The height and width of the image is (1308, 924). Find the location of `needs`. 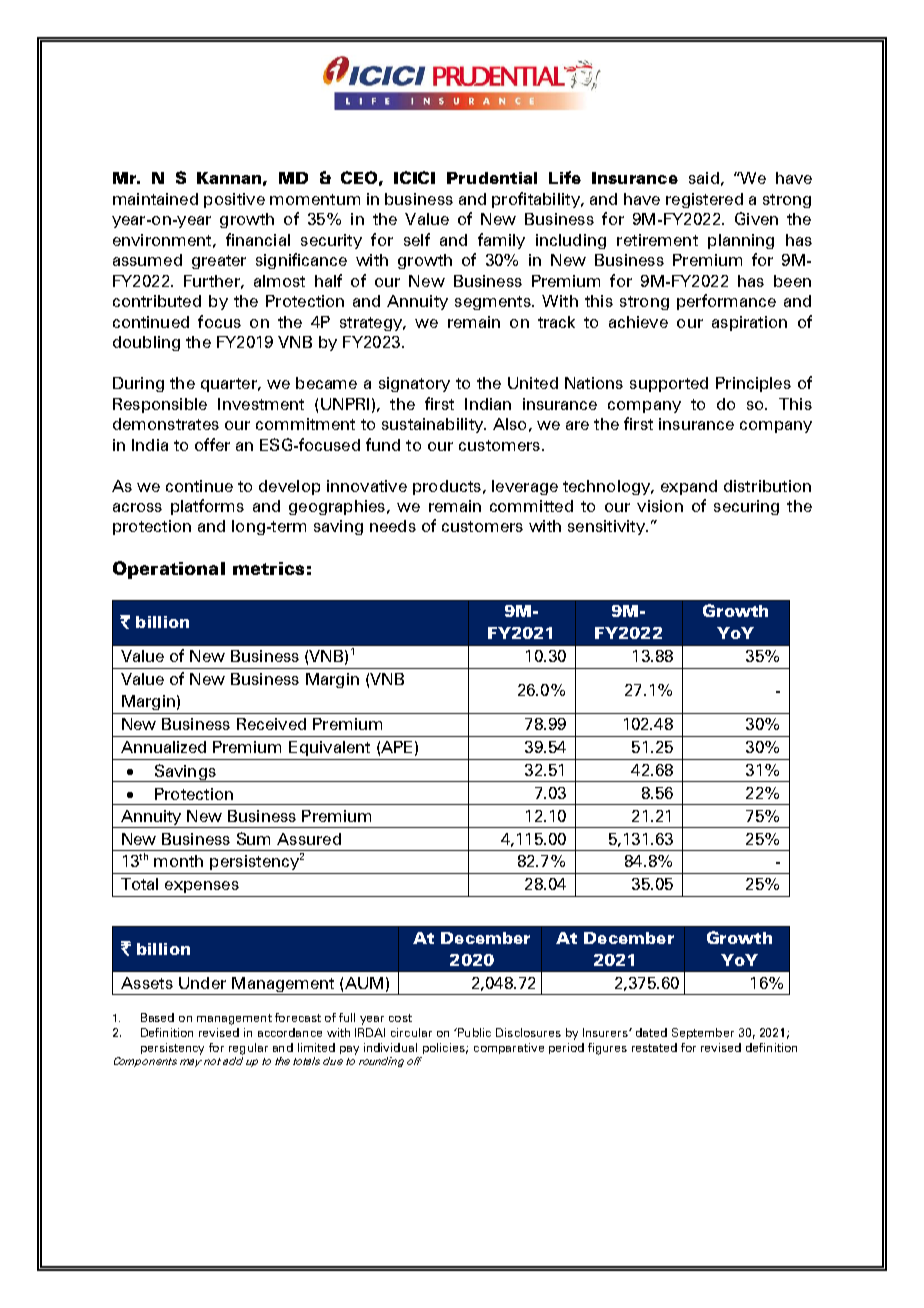

needs is located at coordinates (393, 526).
